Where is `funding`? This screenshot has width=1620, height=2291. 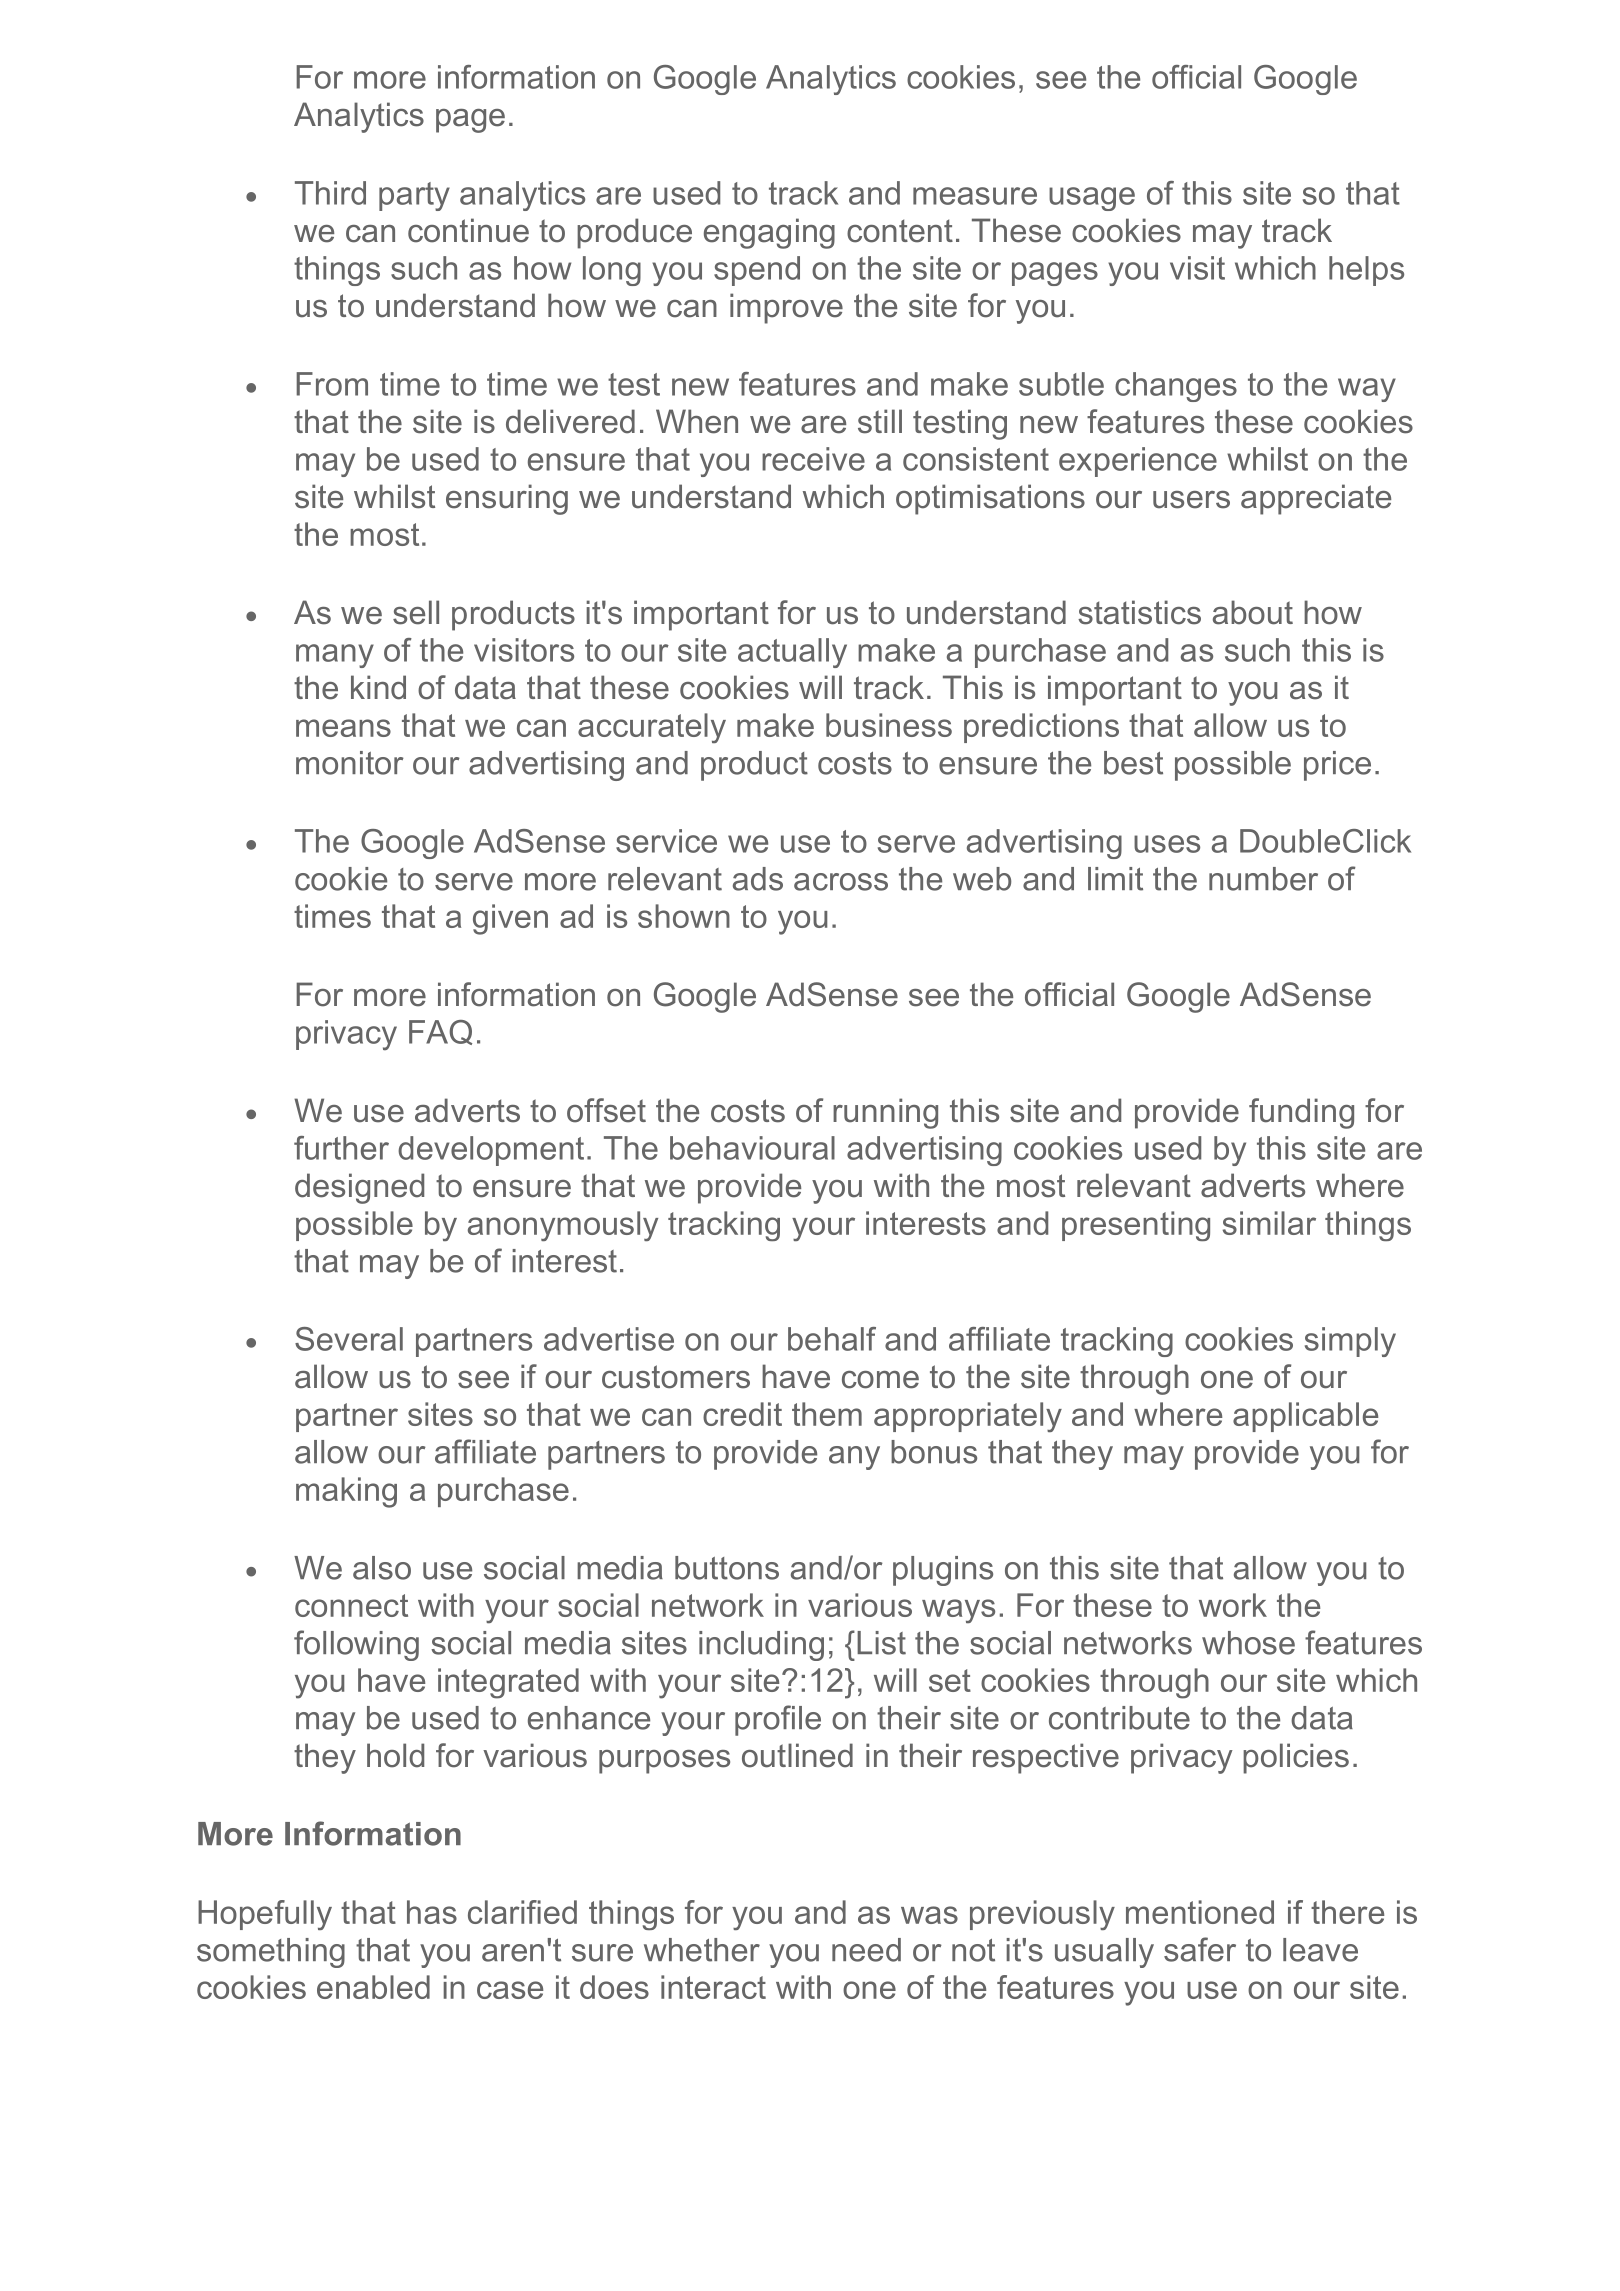
funding is located at coordinates (1301, 1113).
